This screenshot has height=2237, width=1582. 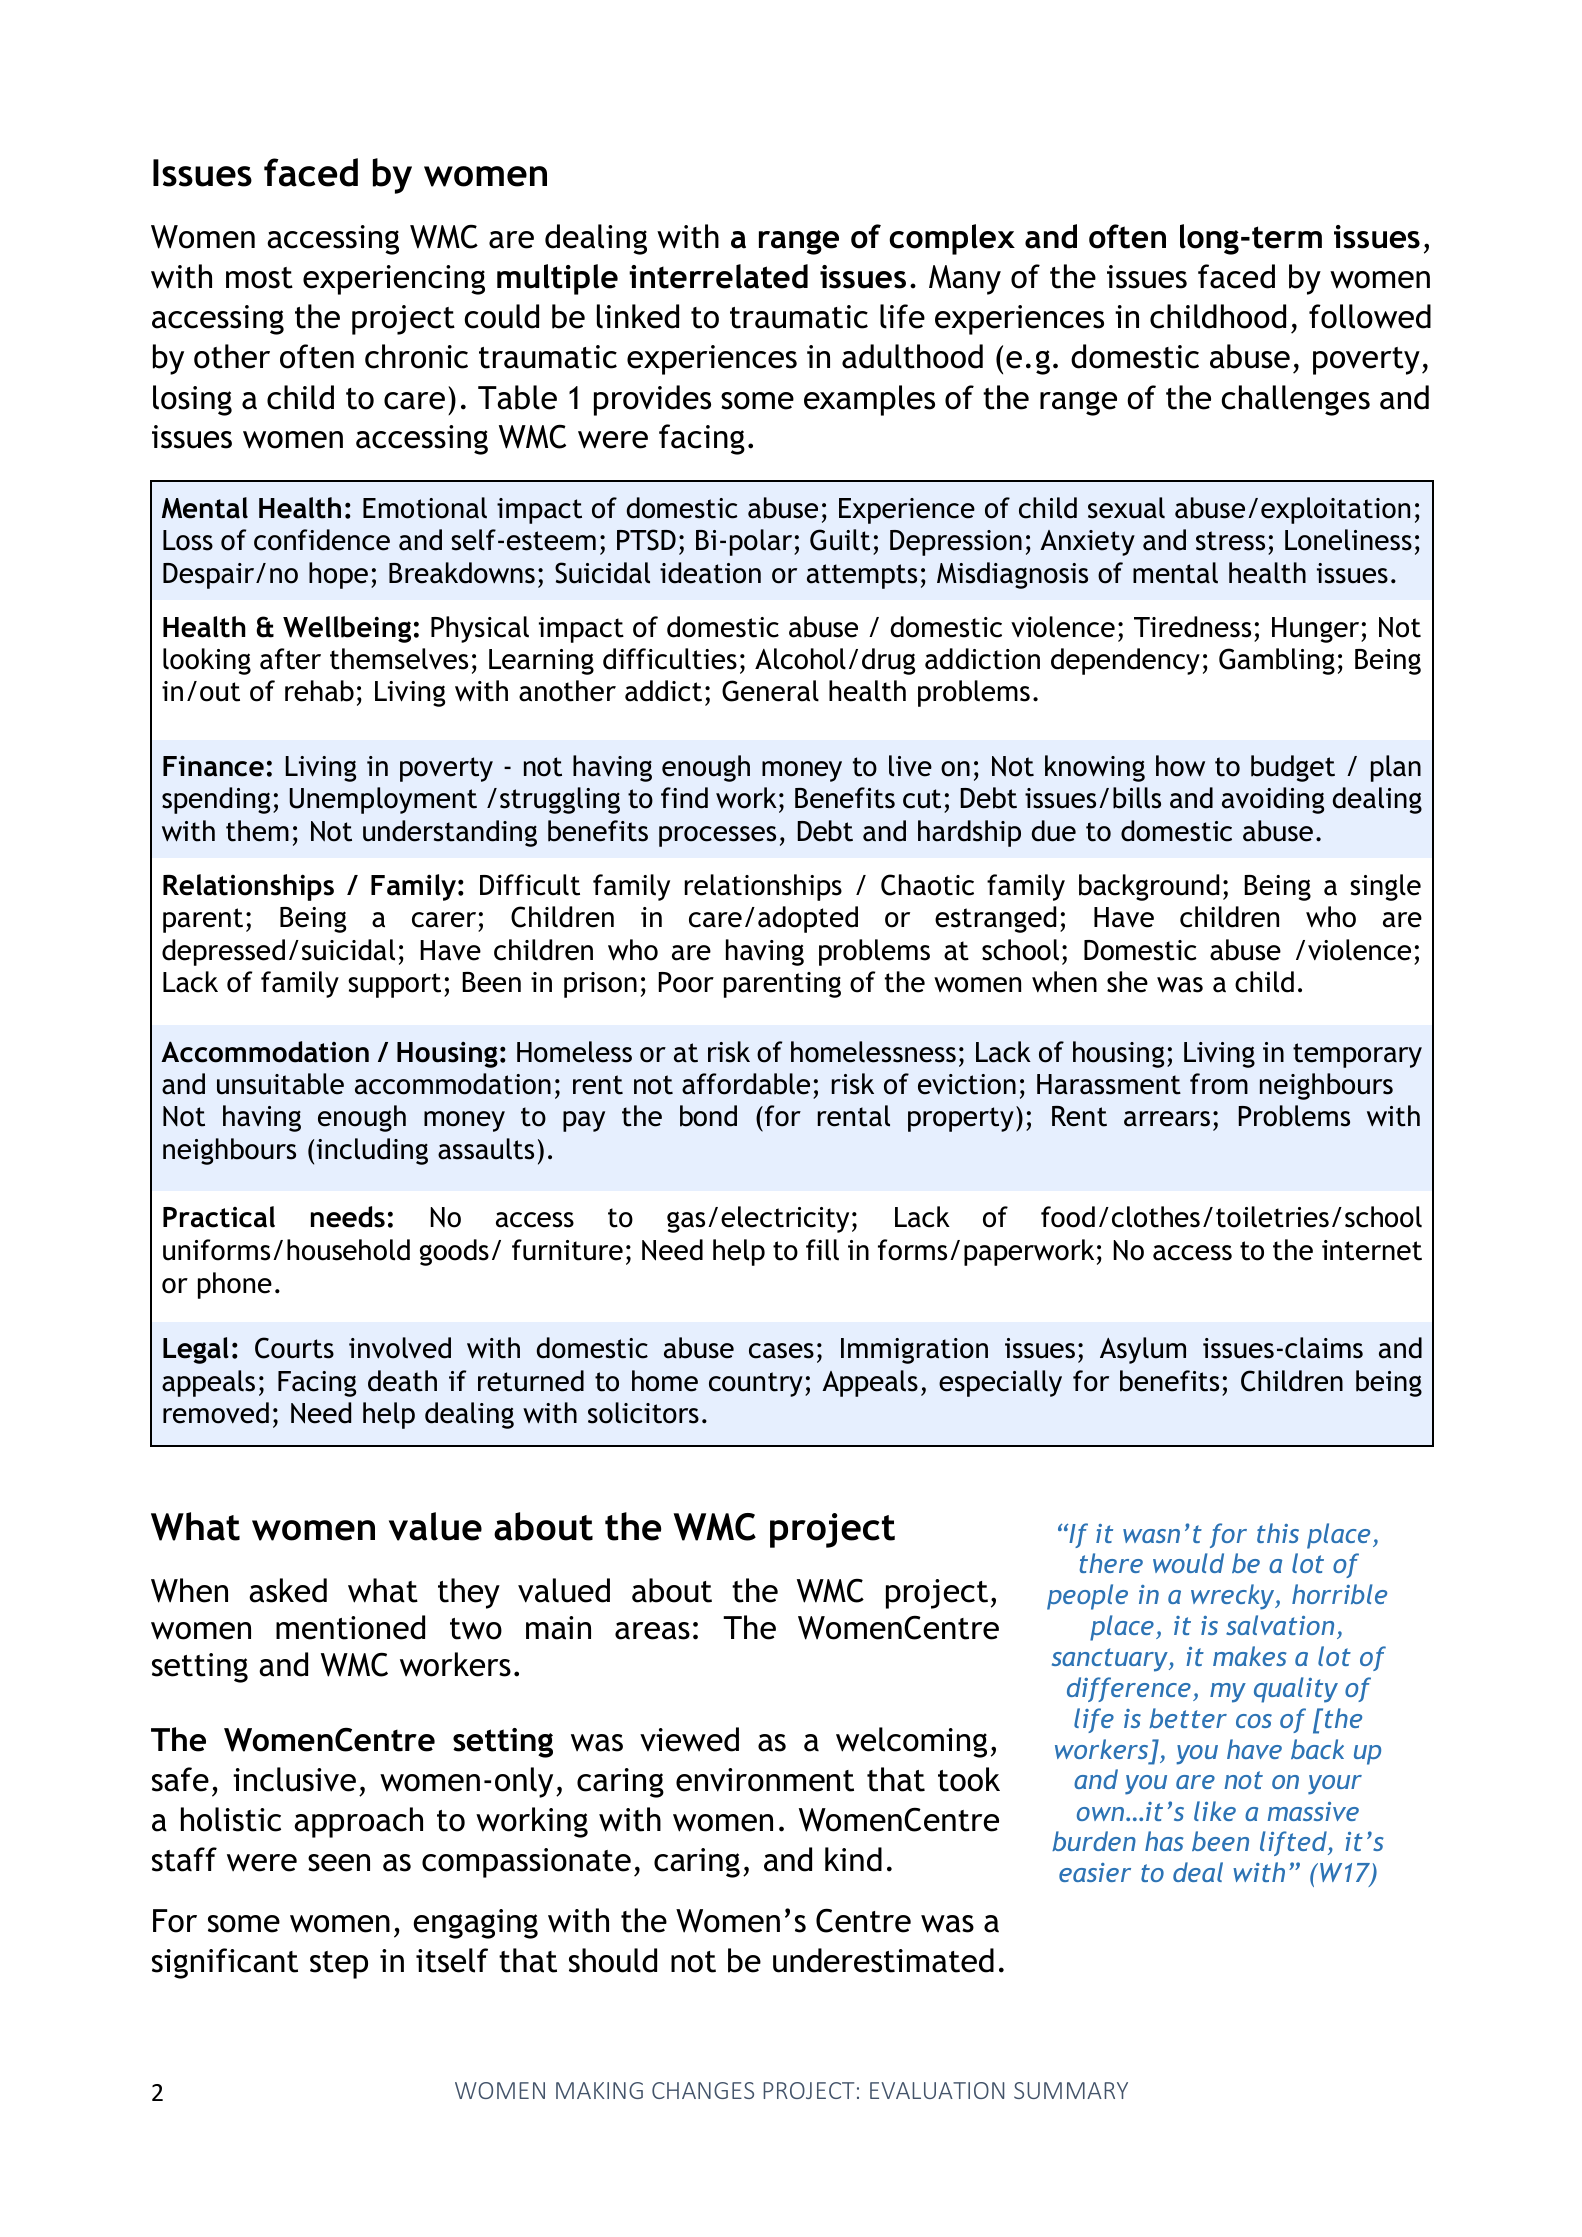 I want to click on Gambling, so click(x=1277, y=661).
